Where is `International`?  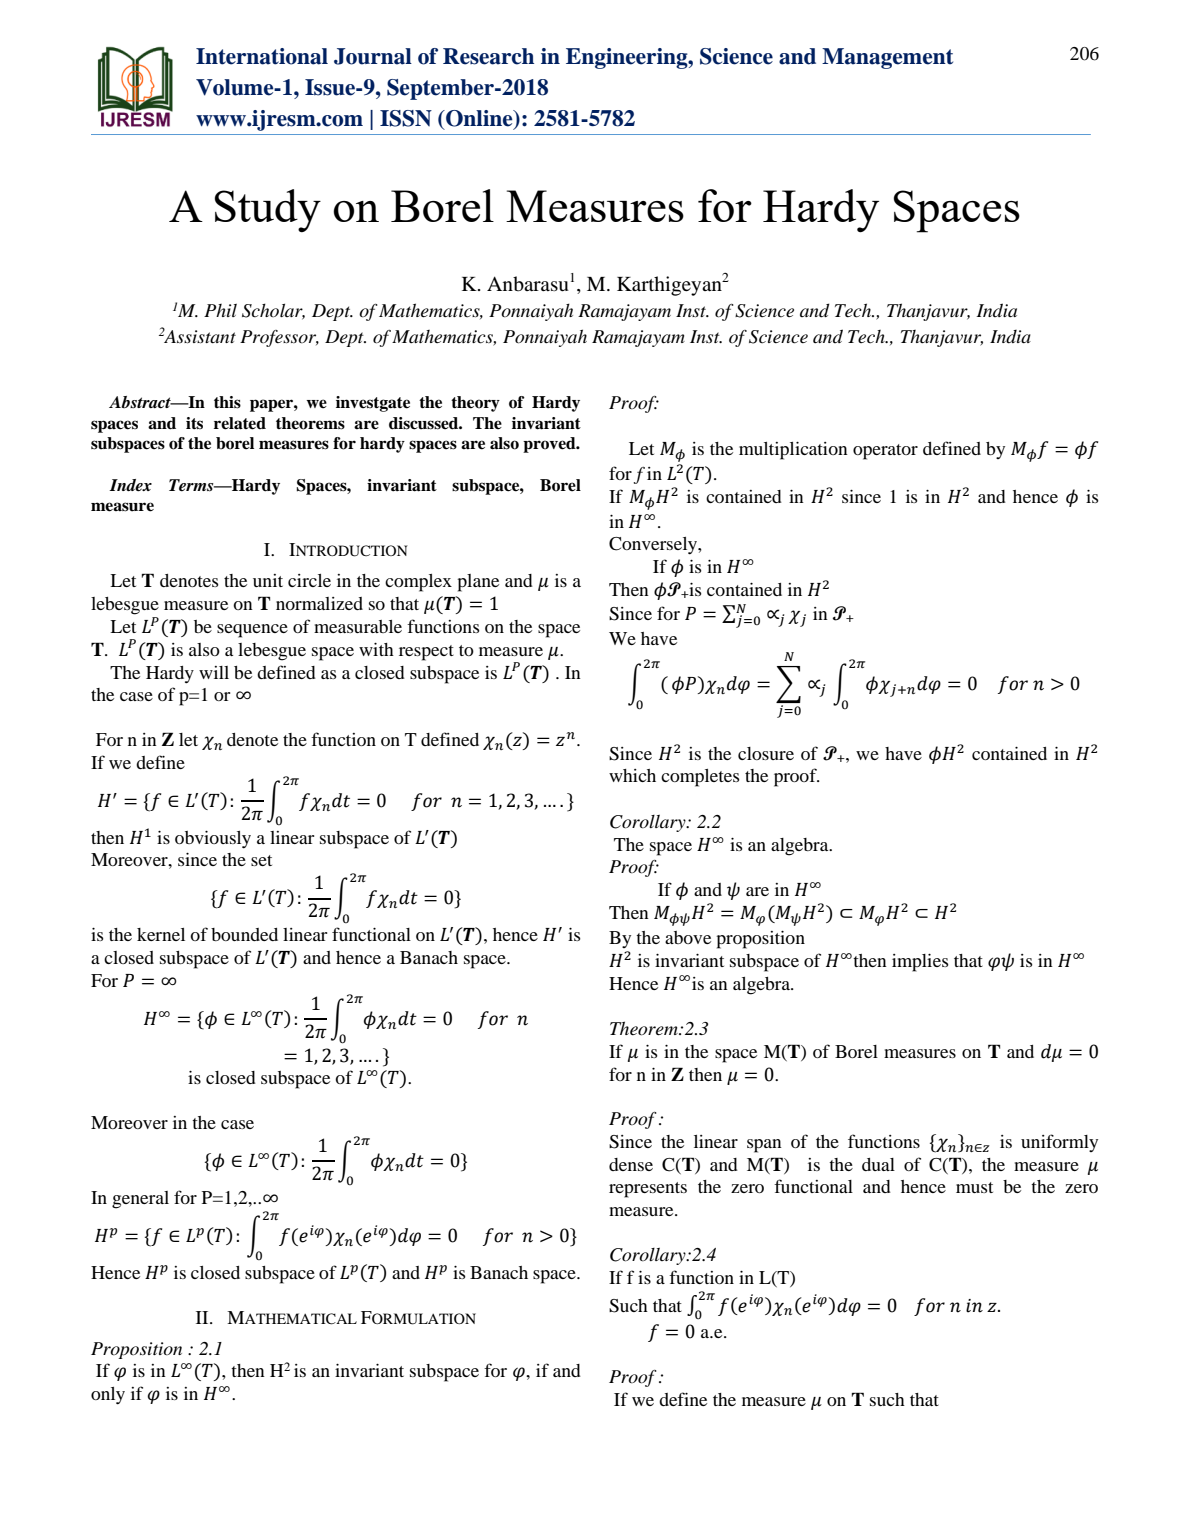 International is located at coordinates (262, 56).
